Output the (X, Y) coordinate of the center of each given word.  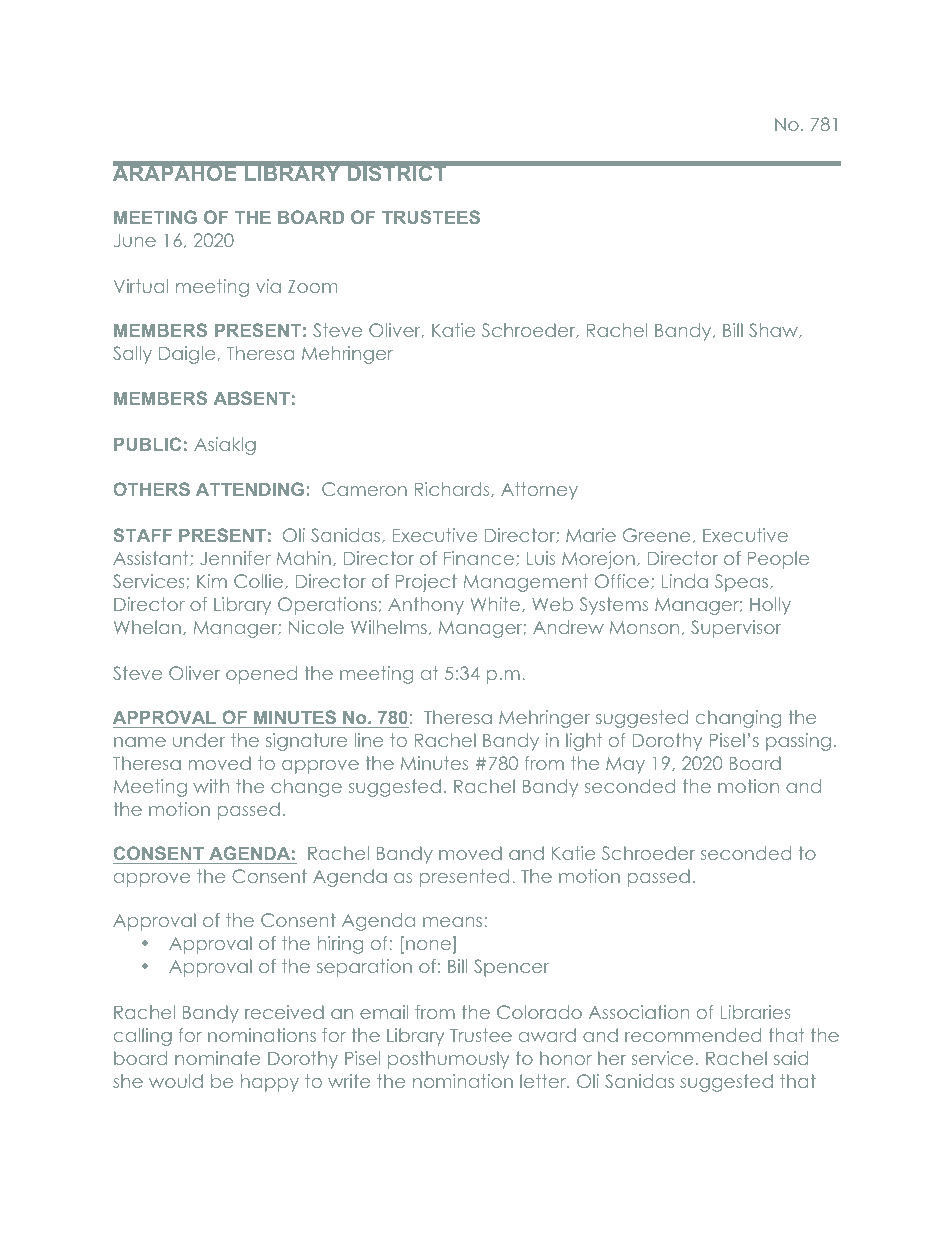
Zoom (312, 286)
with (211, 786)
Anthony (426, 606)
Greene (656, 535)
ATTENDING (250, 489)
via (268, 286)
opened (261, 675)
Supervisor (736, 629)
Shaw (774, 331)
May (625, 765)
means (454, 922)
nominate (217, 1058)
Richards (453, 489)
